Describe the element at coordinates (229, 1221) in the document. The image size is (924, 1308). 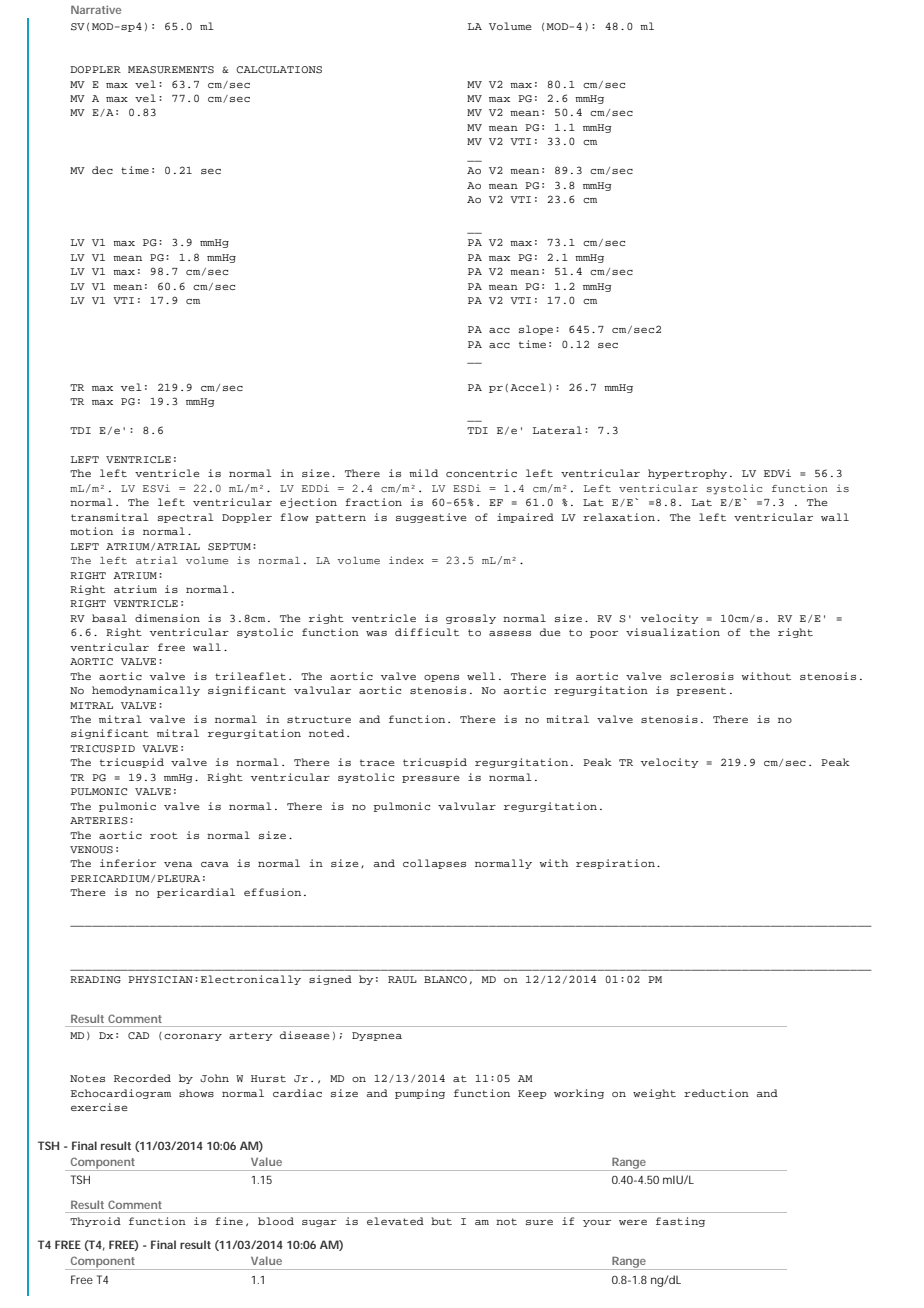
I see `fine` at that location.
